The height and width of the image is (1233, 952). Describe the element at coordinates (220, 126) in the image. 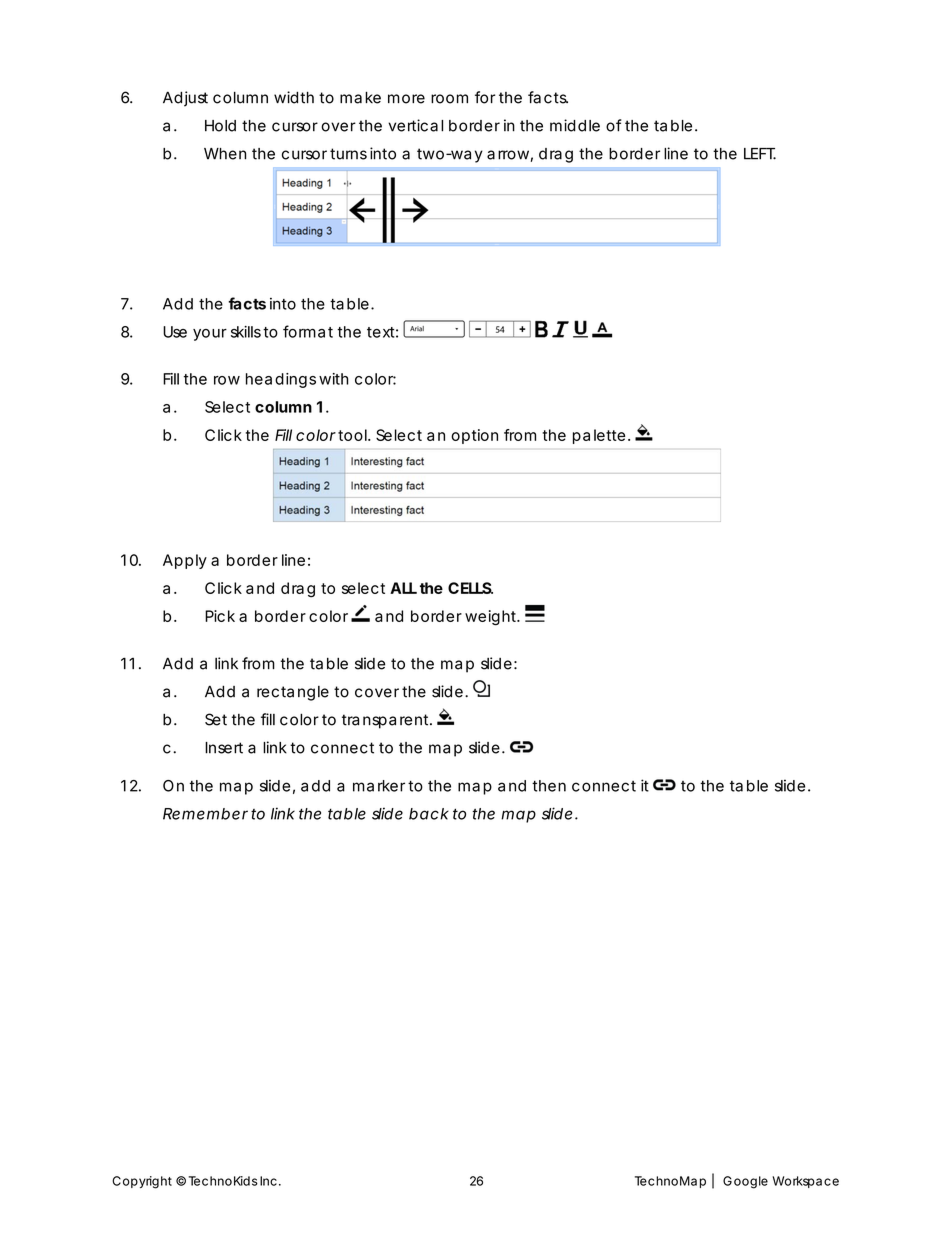

I see `Hold` at that location.
